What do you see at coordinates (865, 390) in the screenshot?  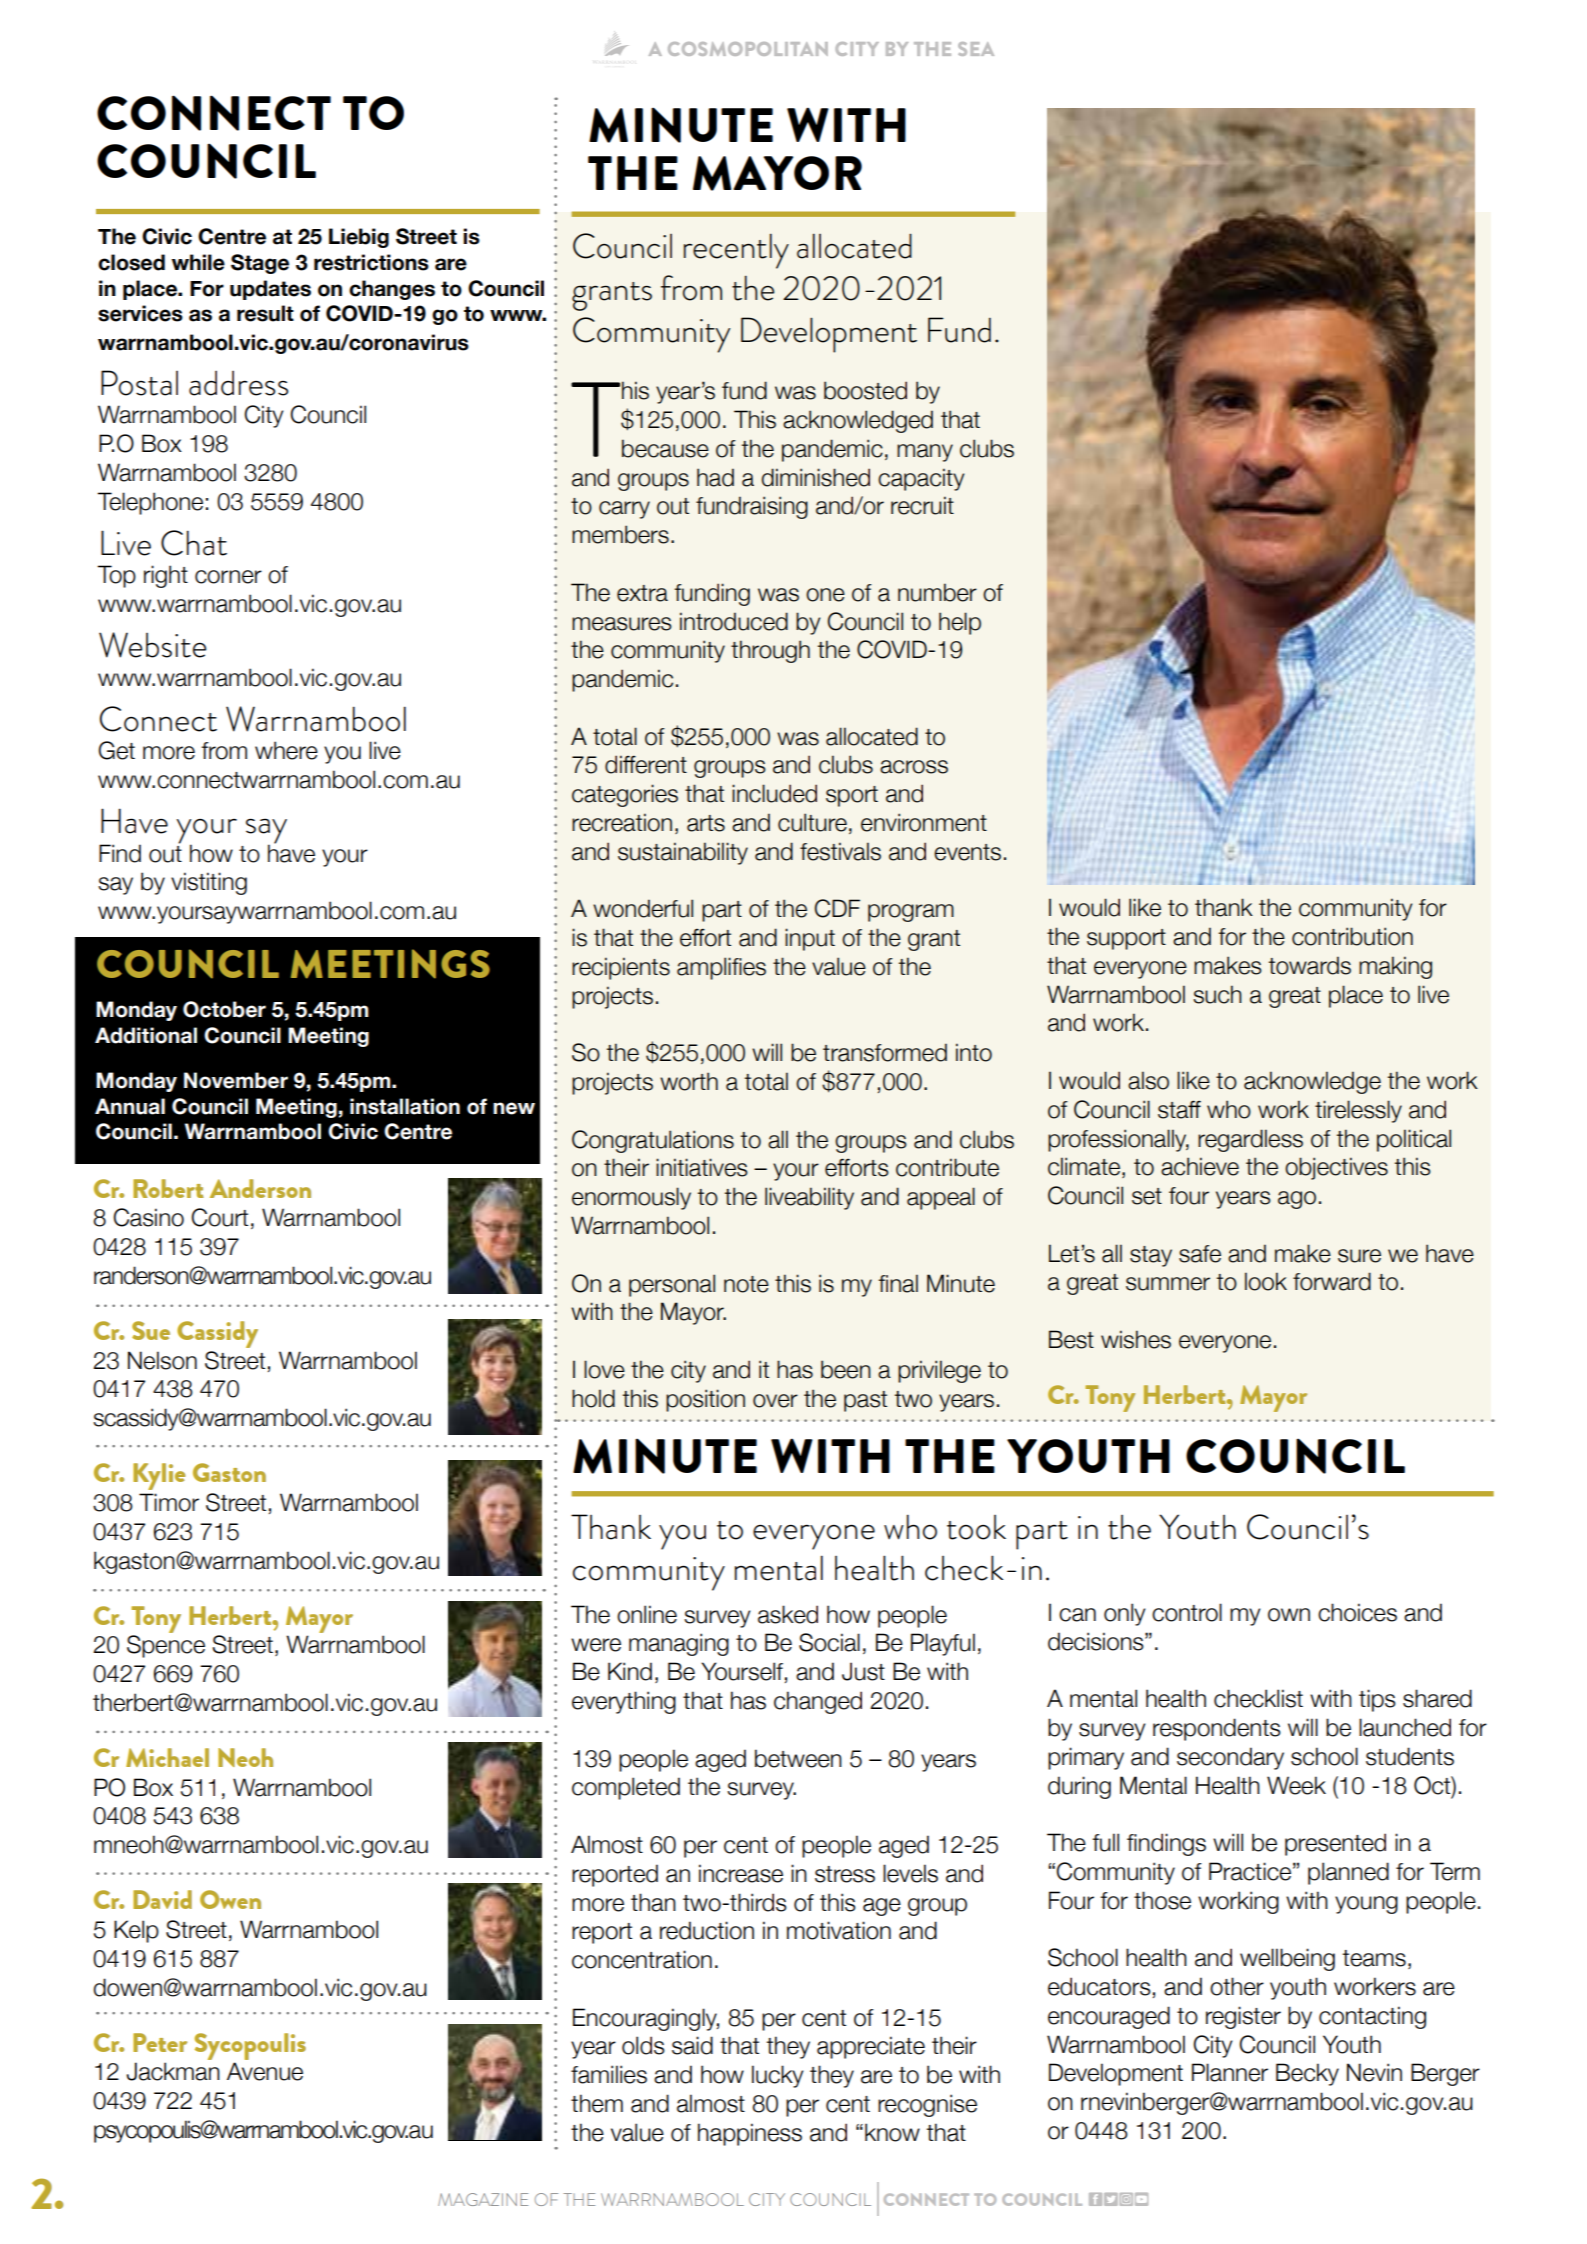 I see `boosted` at bounding box center [865, 390].
